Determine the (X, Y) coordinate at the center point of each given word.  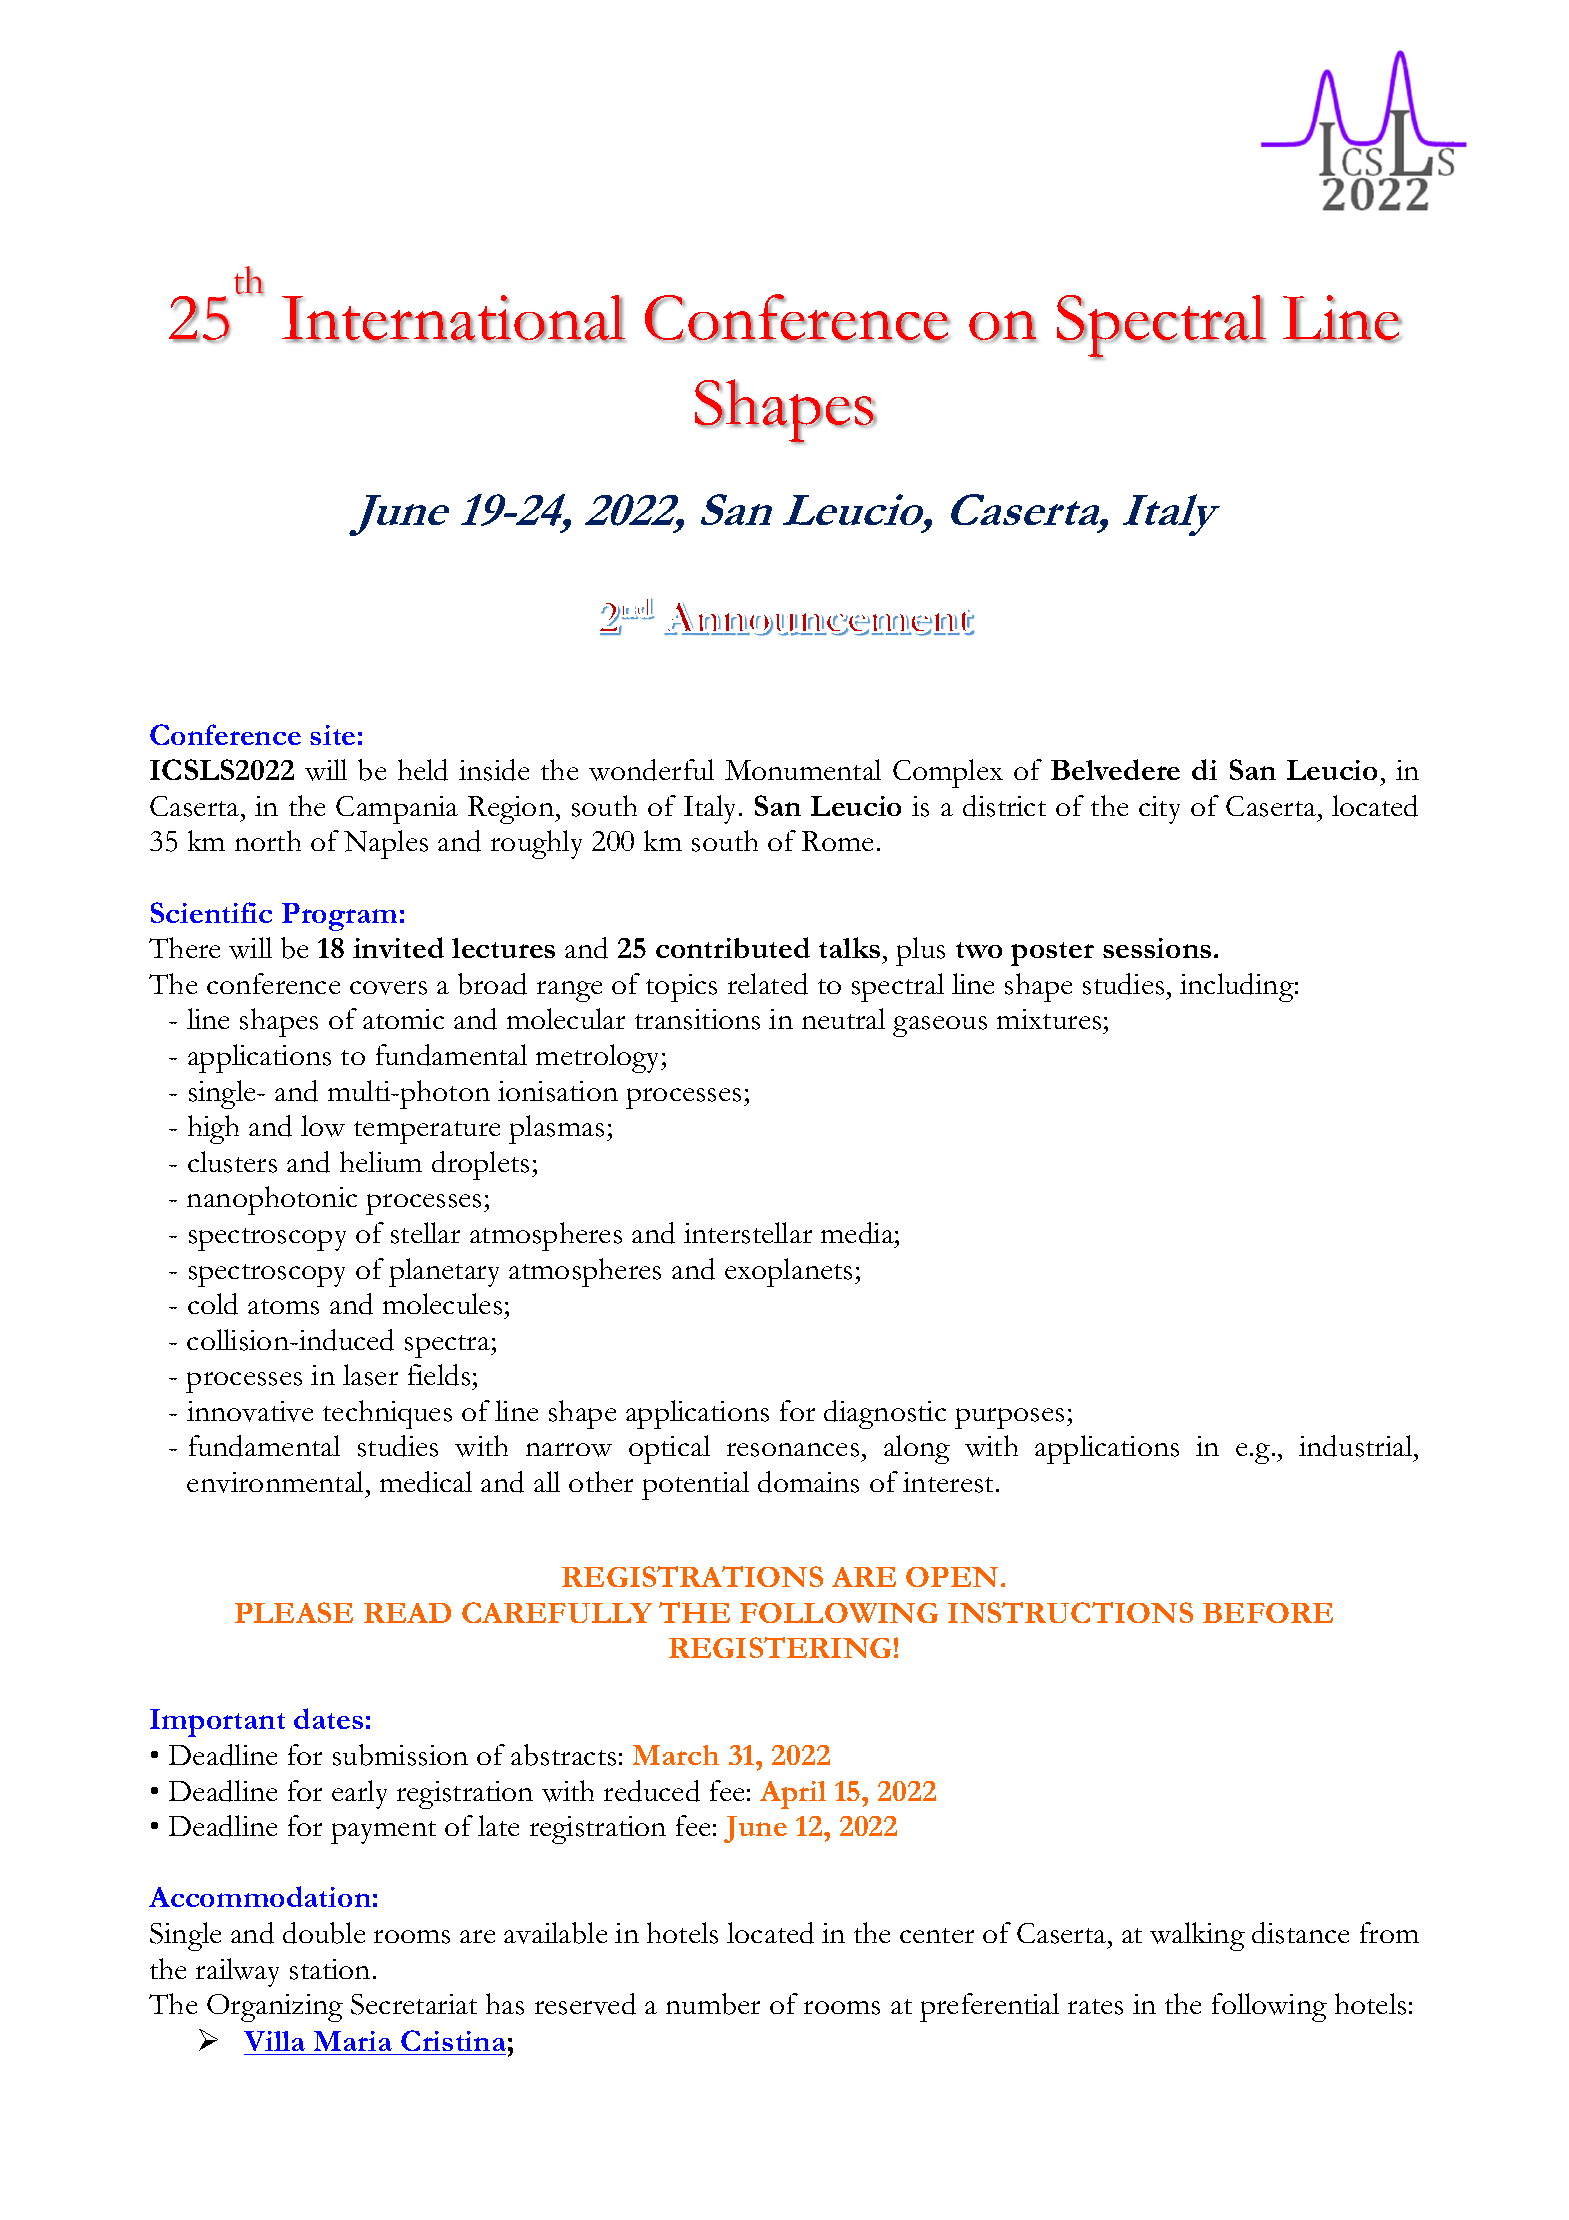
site (332, 735)
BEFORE (1268, 1613)
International (453, 318)
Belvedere (1115, 769)
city (1159, 810)
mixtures (1049, 1019)
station (330, 1969)
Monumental (803, 769)
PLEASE (294, 1612)
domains (808, 1482)
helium (381, 1161)
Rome (837, 841)
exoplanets (788, 1272)
